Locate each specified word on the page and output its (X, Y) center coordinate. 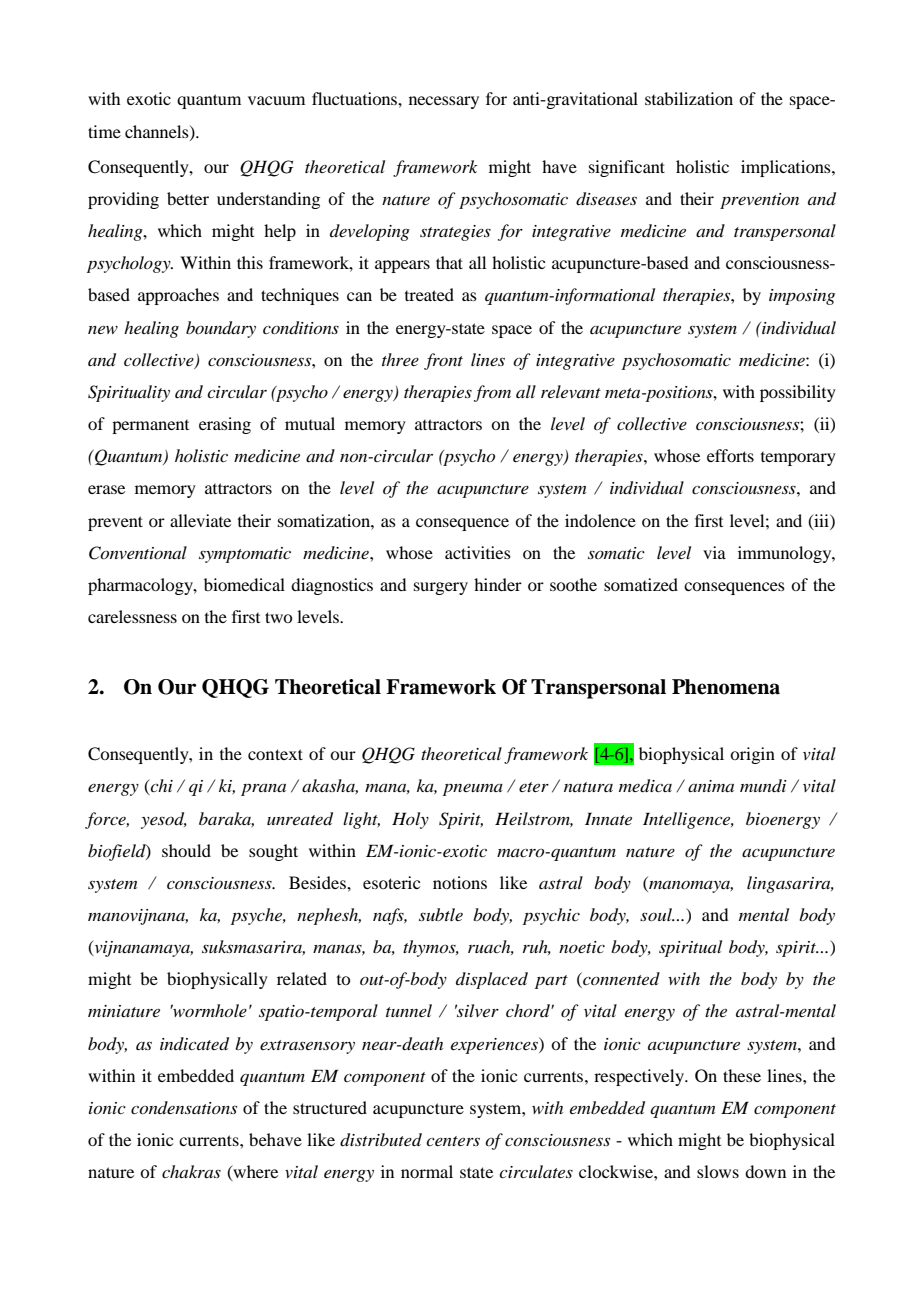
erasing (225, 425)
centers (453, 1141)
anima (711, 786)
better (188, 198)
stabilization (689, 98)
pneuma (473, 790)
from (492, 393)
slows (718, 1171)
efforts (730, 455)
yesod (164, 820)
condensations (184, 1107)
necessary (444, 102)
